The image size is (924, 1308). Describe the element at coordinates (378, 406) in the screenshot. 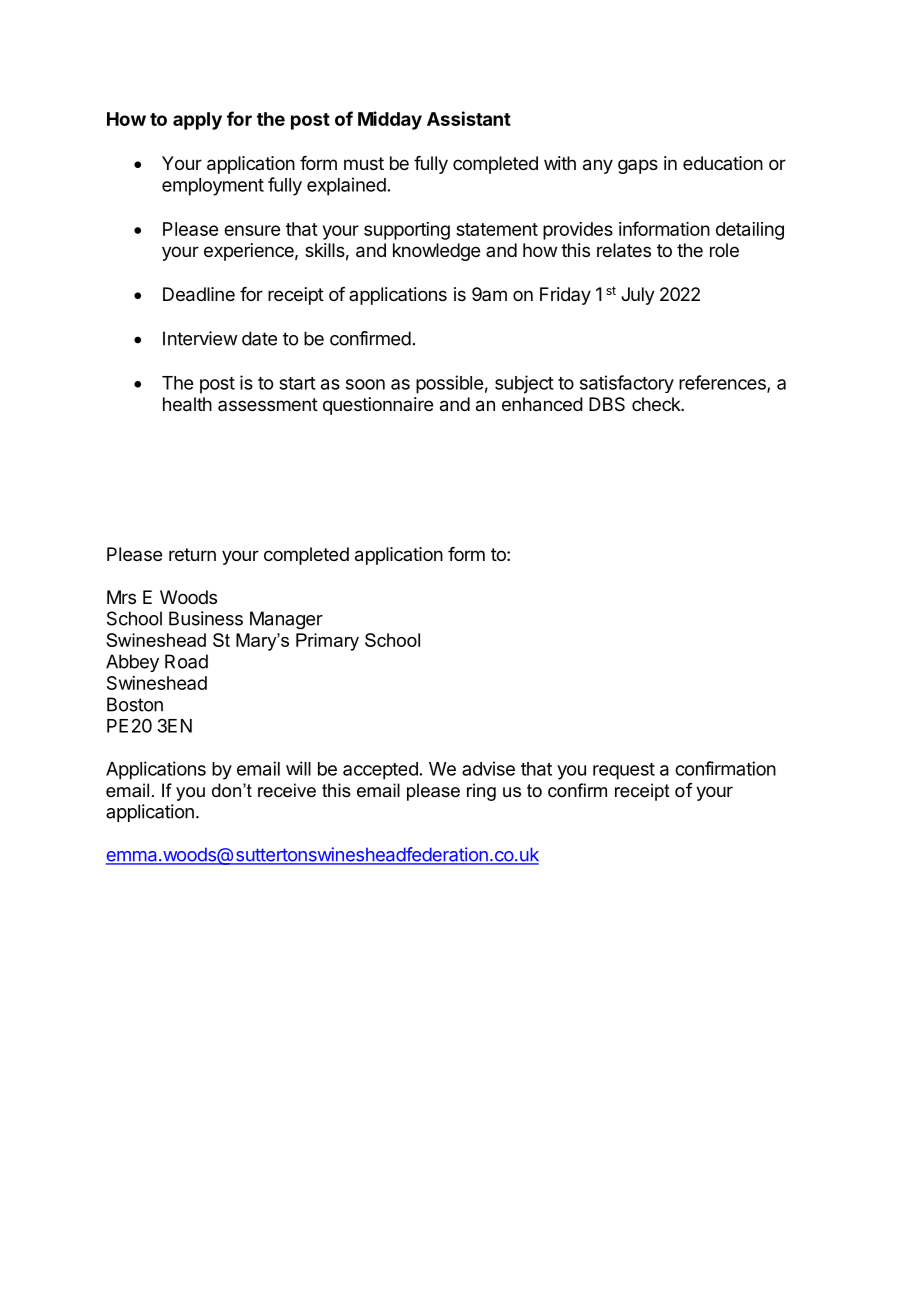

I see `questionnaire` at that location.
